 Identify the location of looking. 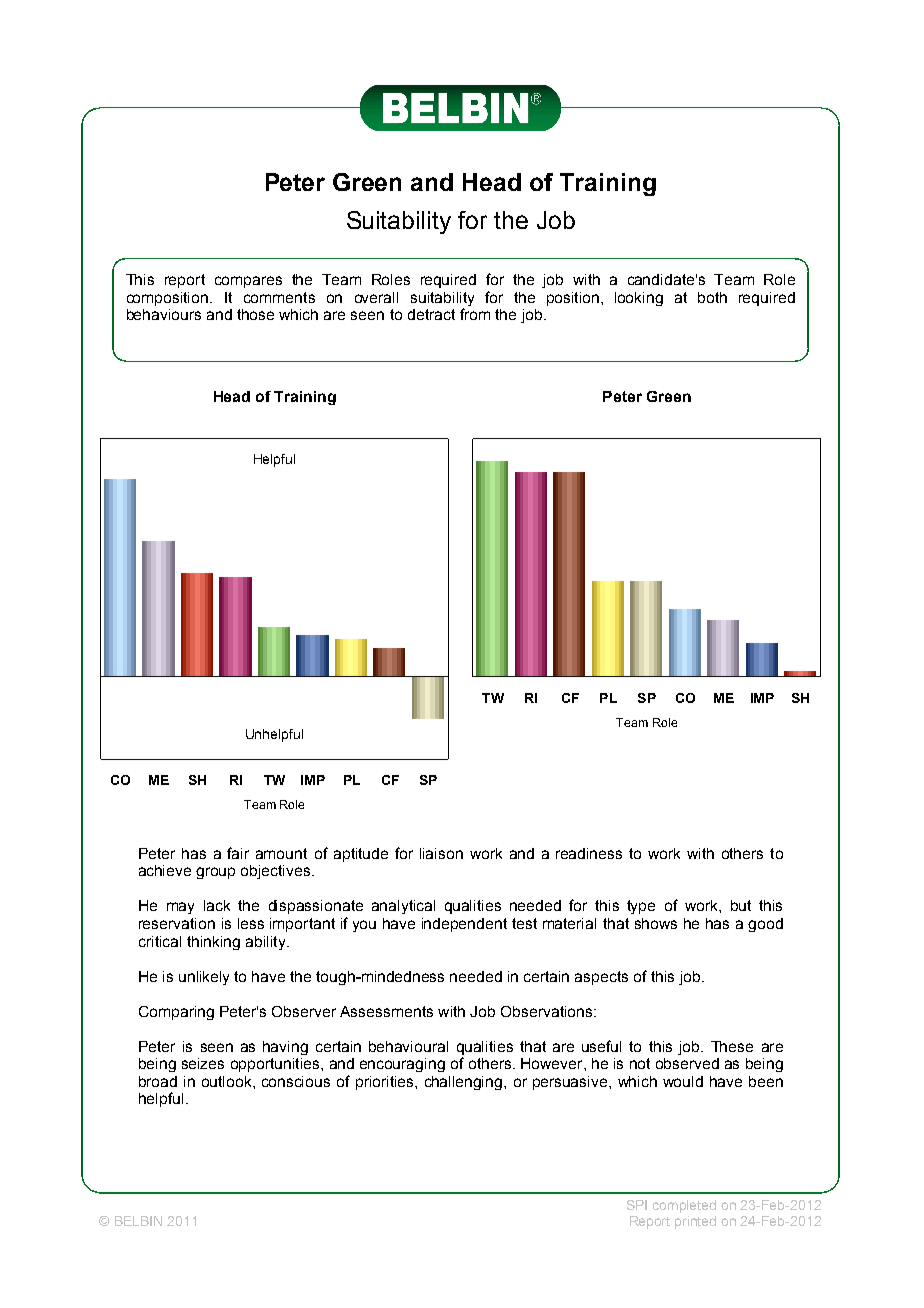
(639, 299).
